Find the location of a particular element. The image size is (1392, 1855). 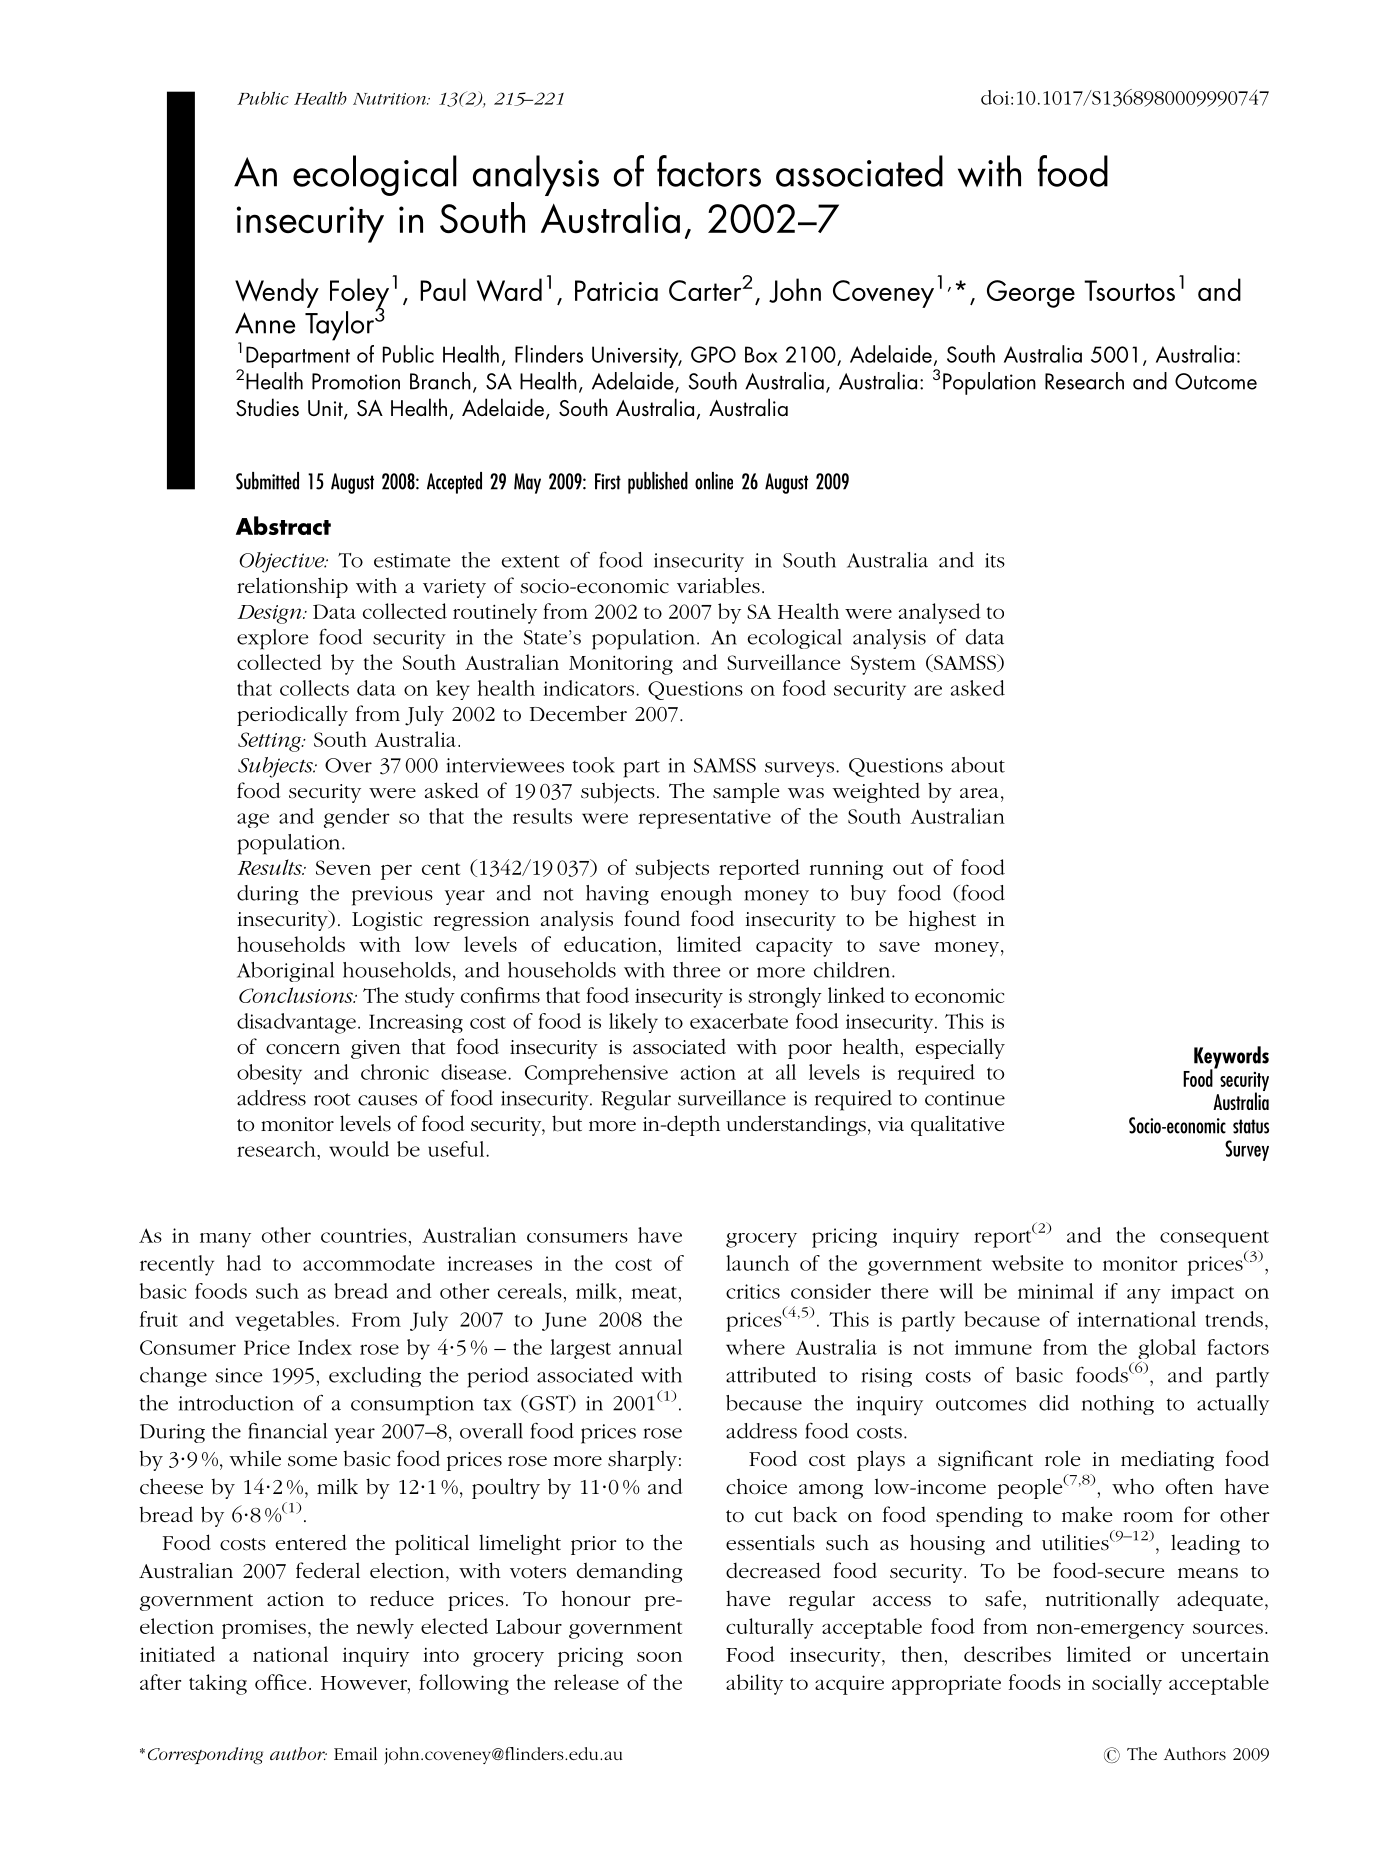

Anne is located at coordinates (265, 323).
